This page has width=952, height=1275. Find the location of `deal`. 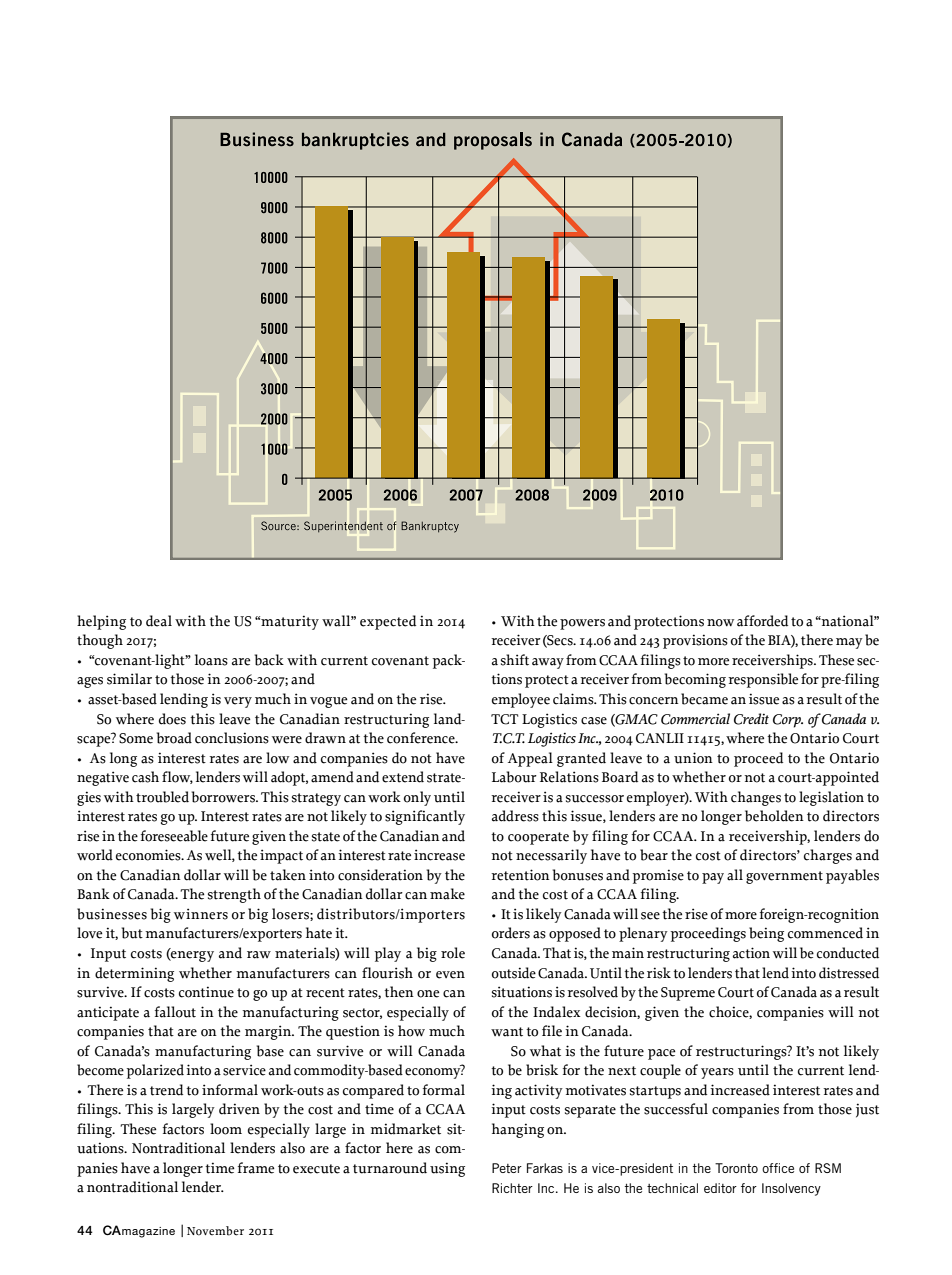

deal is located at coordinates (159, 621).
